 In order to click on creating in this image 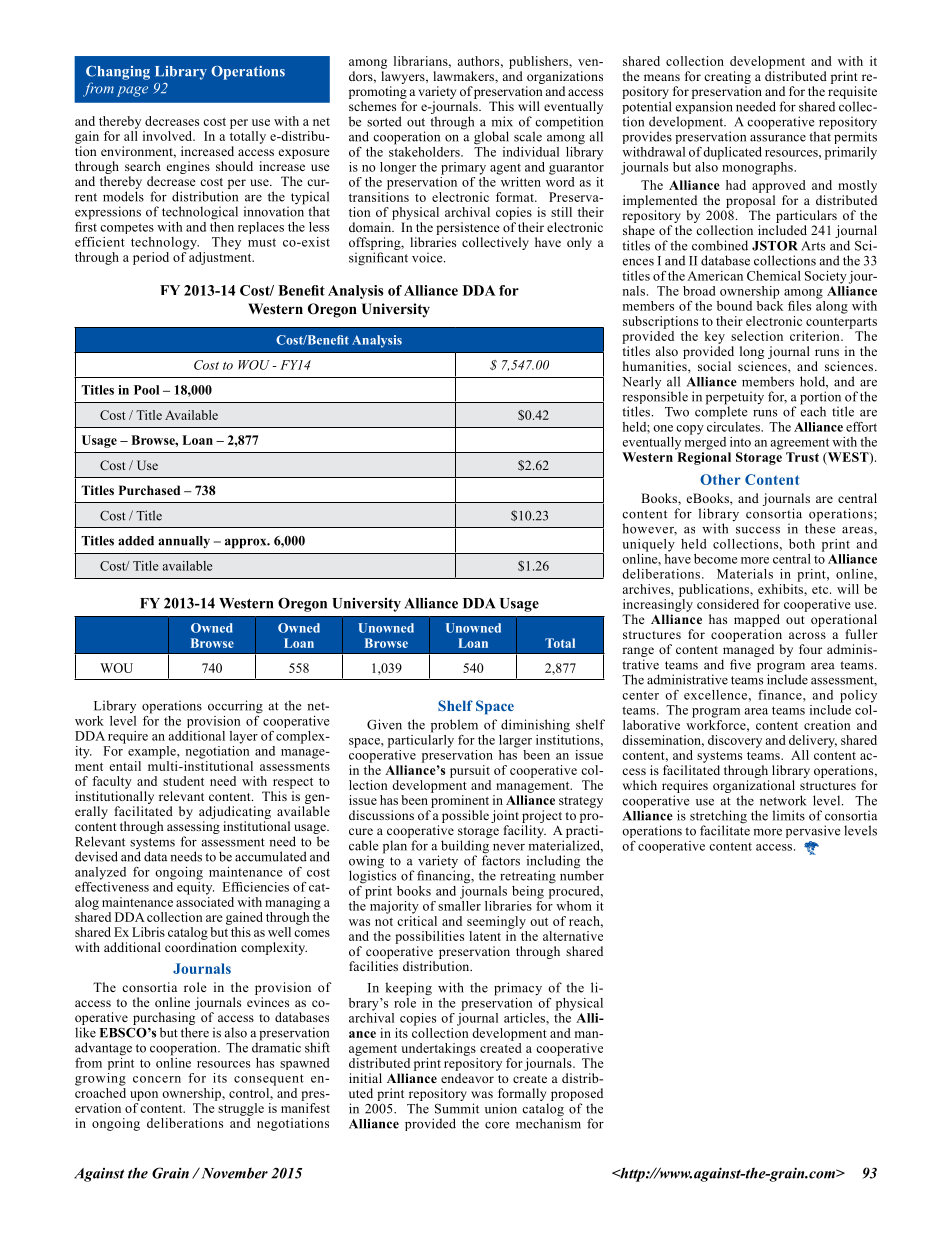, I will do `click(727, 77)`.
